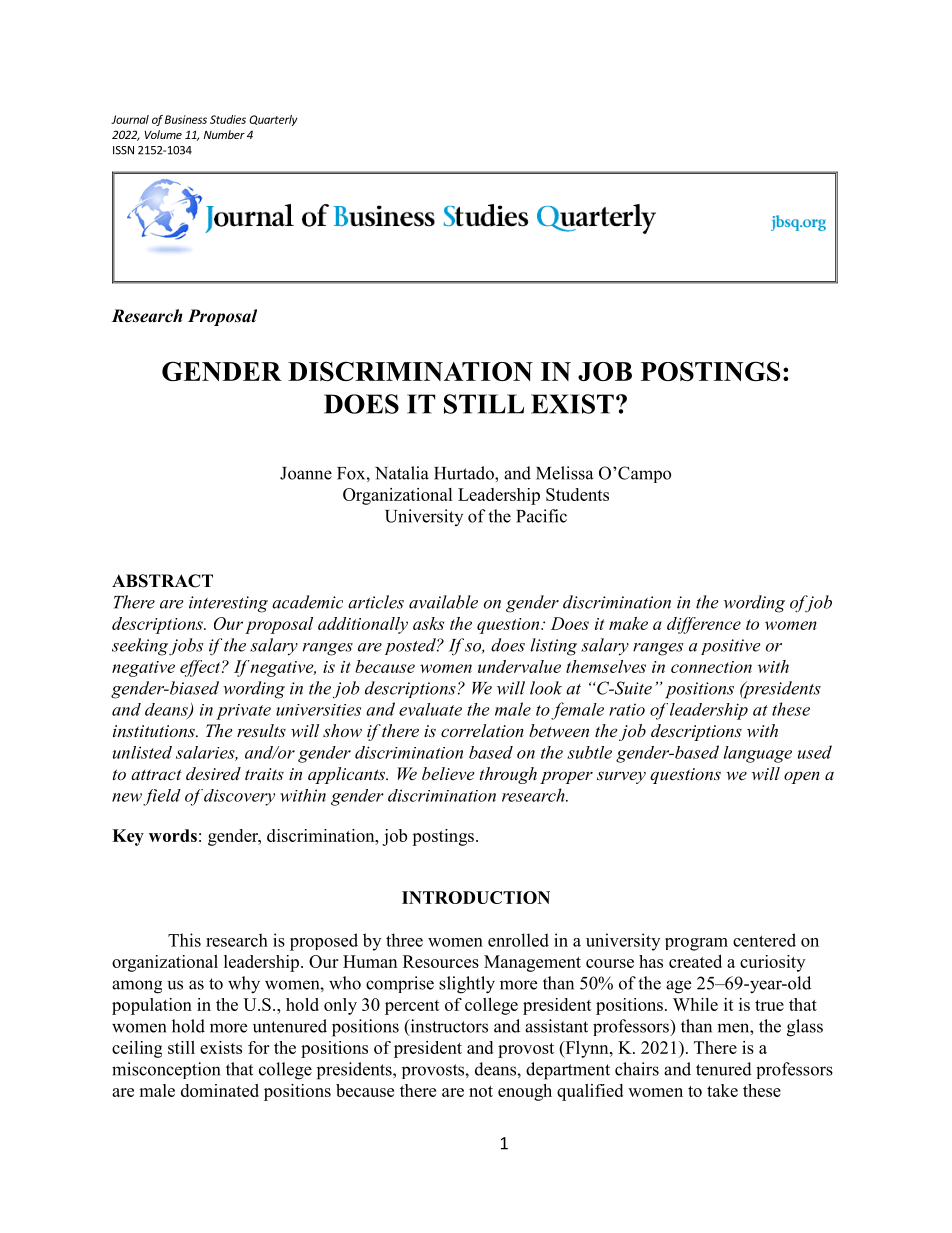  What do you see at coordinates (704, 625) in the screenshot?
I see `difference` at bounding box center [704, 625].
